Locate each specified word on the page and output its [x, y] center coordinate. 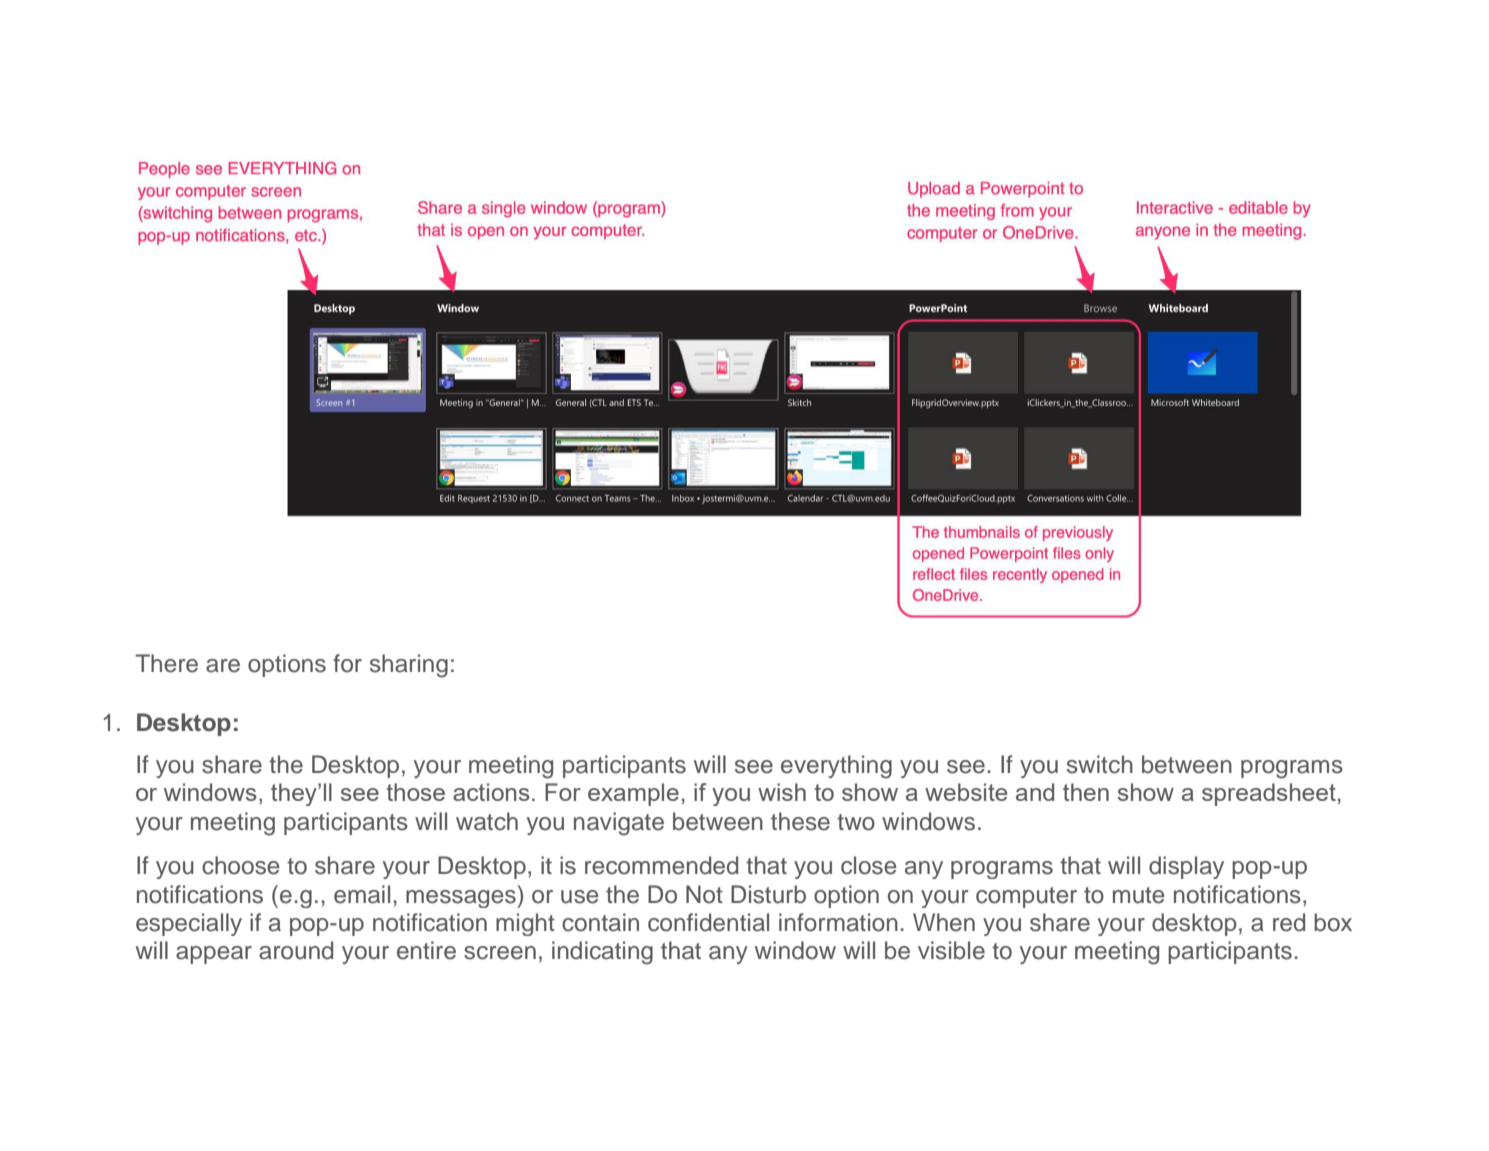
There [166, 663]
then [1086, 792]
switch [1100, 764]
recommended [661, 865]
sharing [409, 666]
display [1186, 867]
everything [836, 767]
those [415, 792]
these [800, 821]
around [296, 950]
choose [241, 865]
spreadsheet [1269, 794]
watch [487, 821]
